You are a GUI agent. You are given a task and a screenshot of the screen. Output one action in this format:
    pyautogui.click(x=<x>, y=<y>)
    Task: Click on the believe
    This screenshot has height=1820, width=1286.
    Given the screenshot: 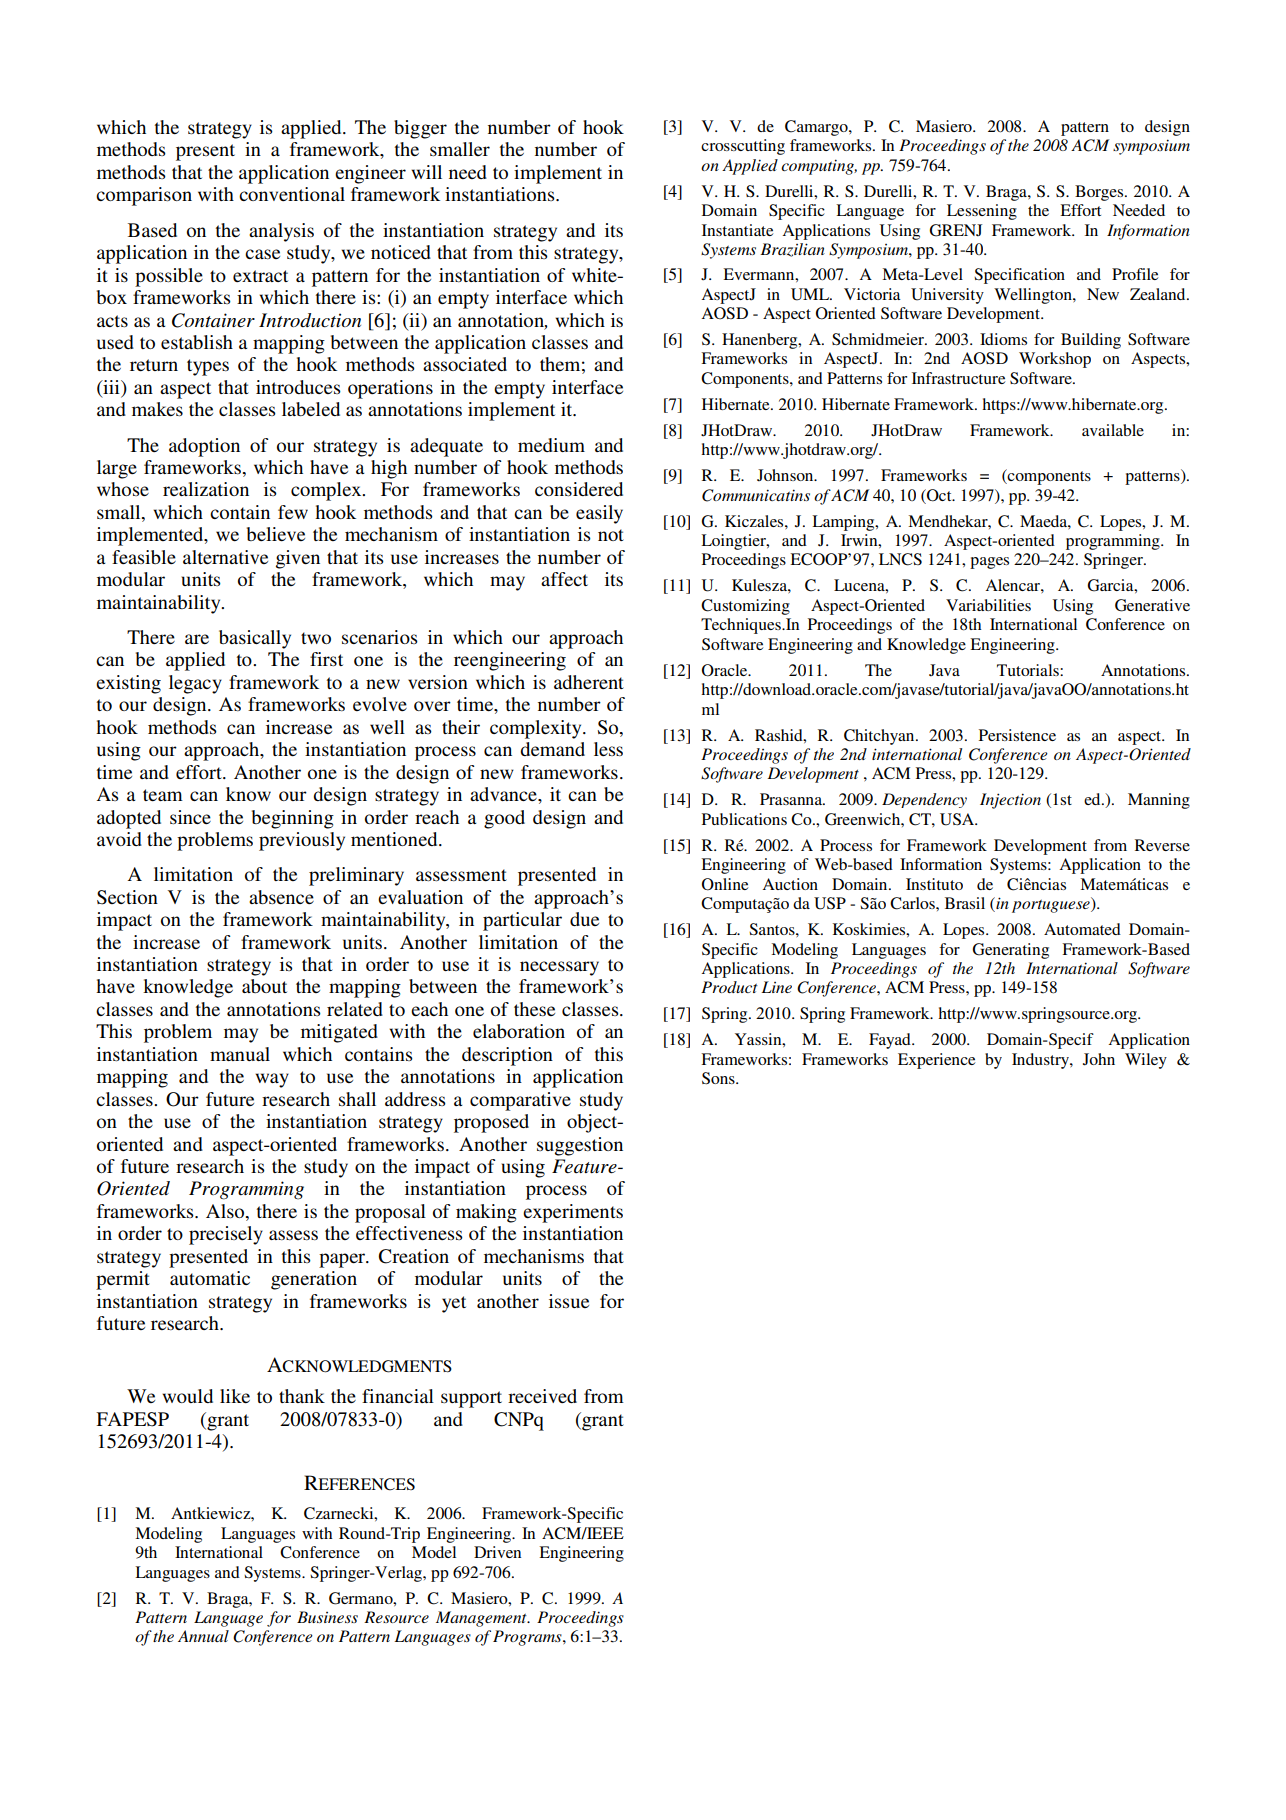 What is the action you would take?
    pyautogui.click(x=276, y=534)
